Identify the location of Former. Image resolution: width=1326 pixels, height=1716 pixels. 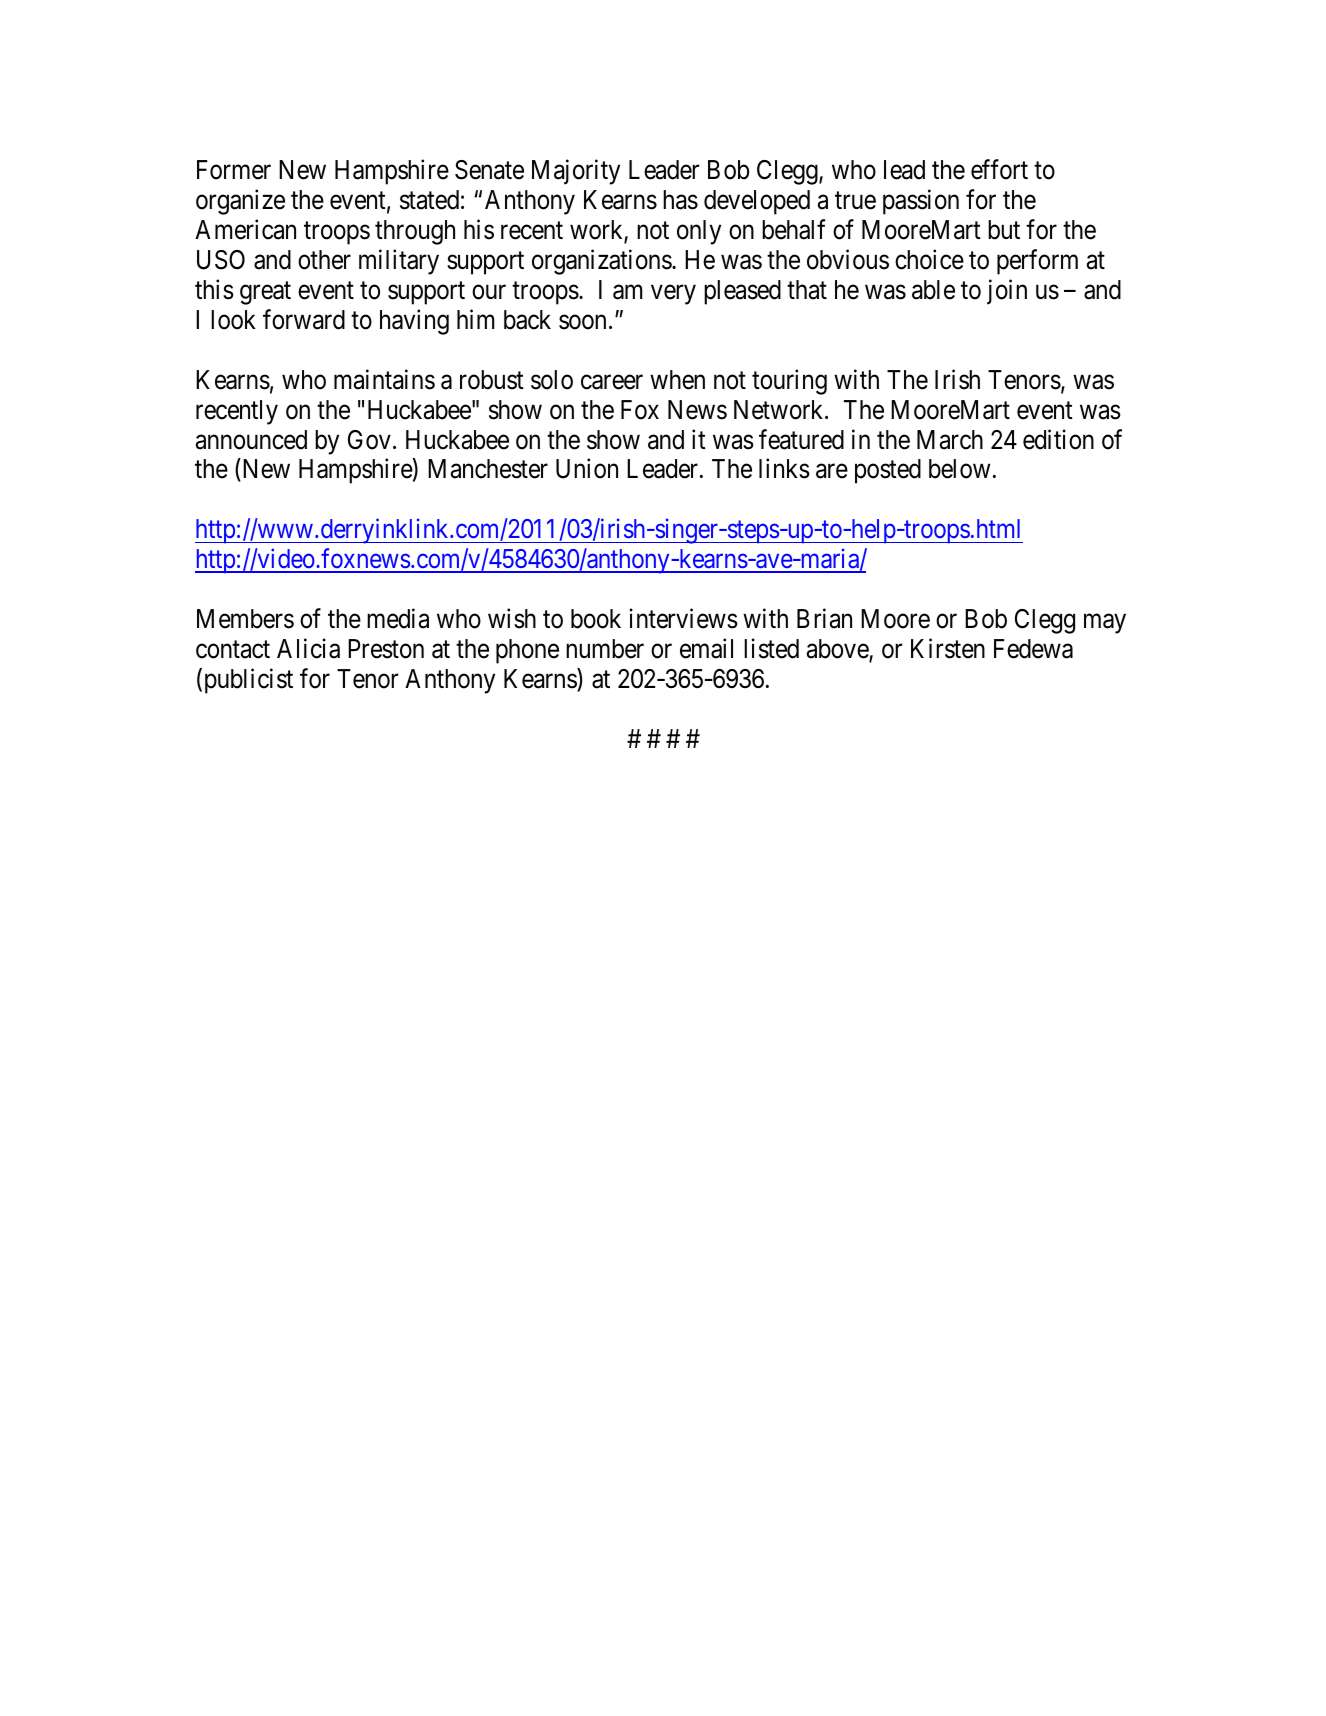
(234, 170).
